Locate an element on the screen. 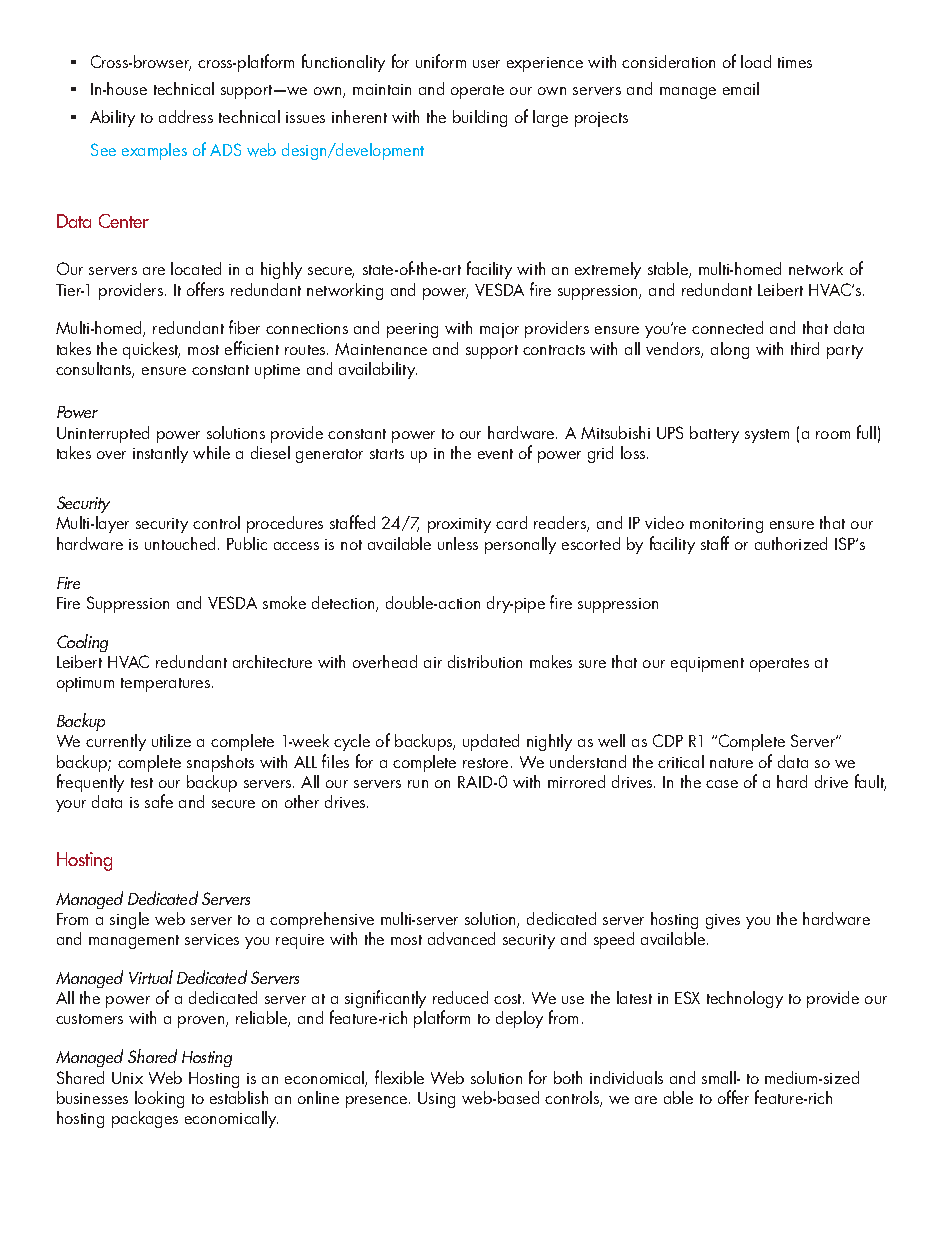  email is located at coordinates (741, 88).
